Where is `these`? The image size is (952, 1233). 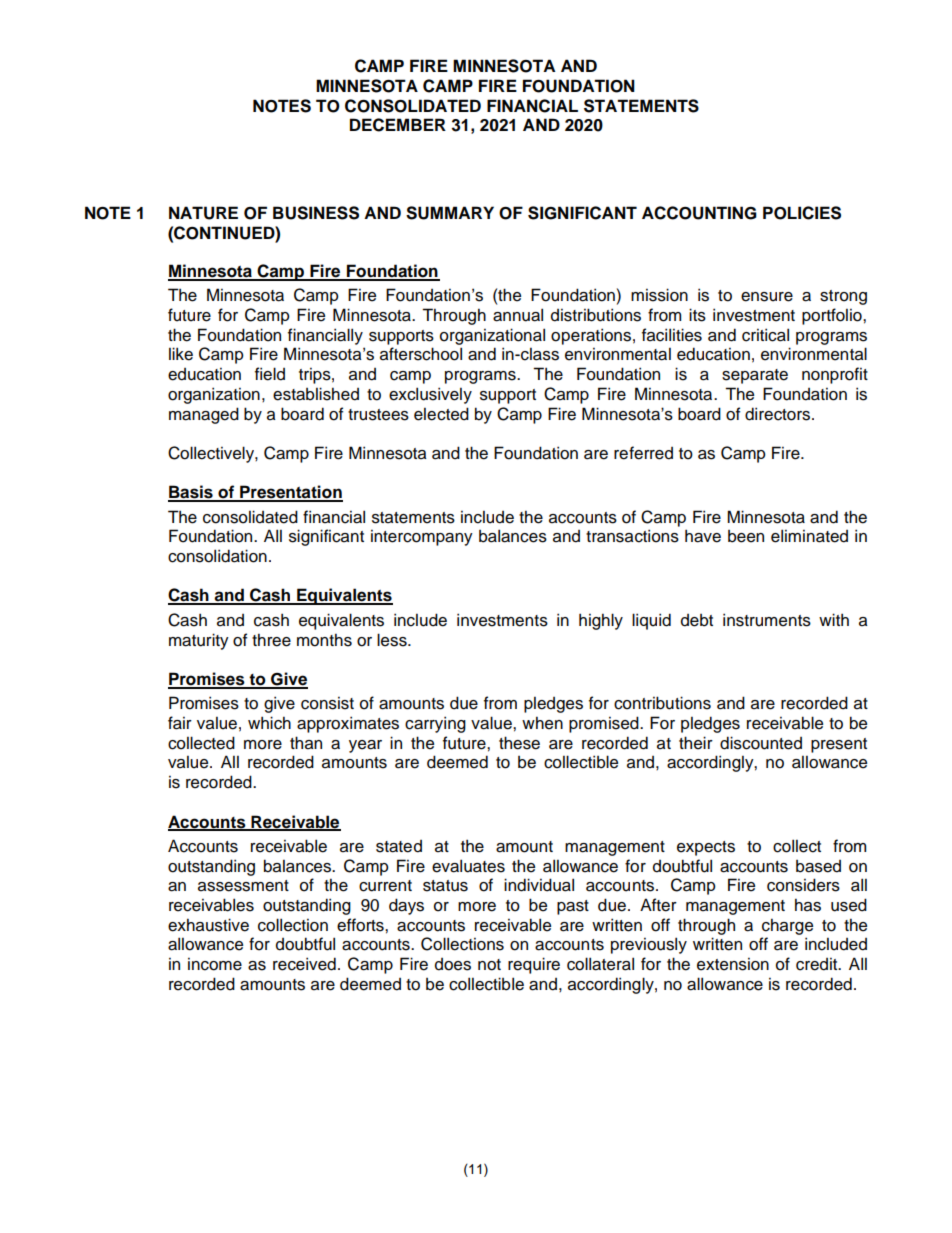 these is located at coordinates (519, 743).
